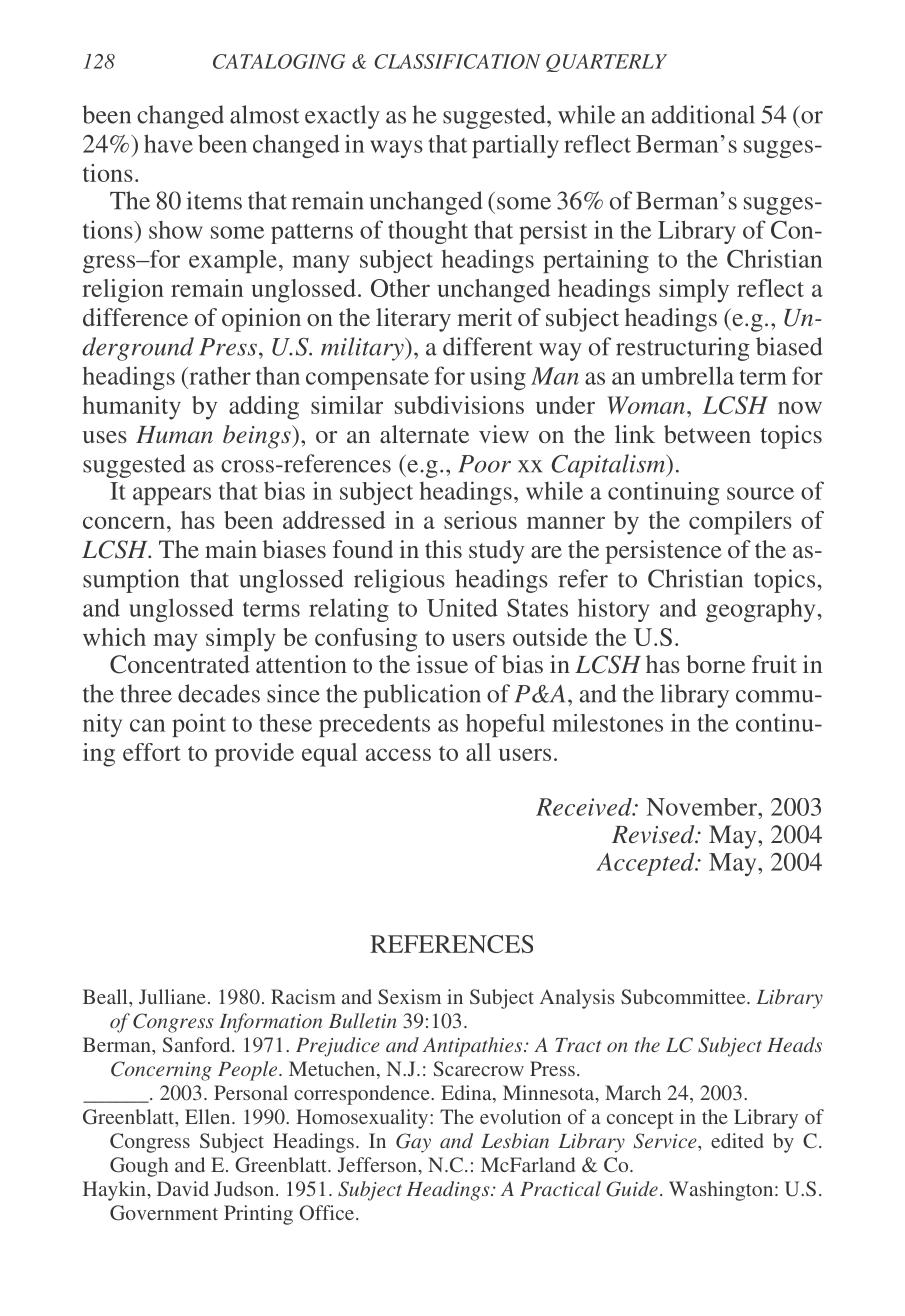 This document has height=1316, width=905. I want to click on David, so click(183, 1188).
